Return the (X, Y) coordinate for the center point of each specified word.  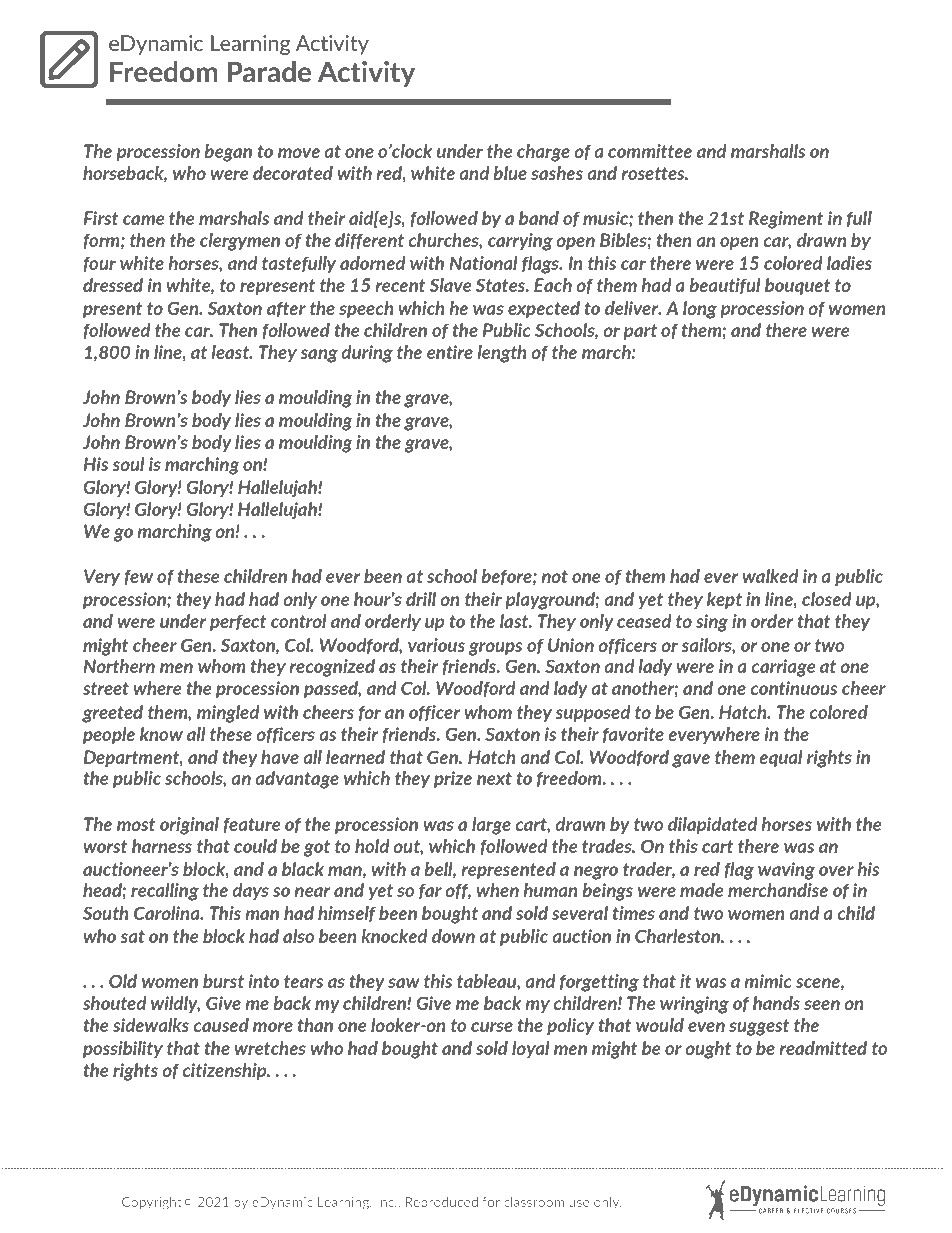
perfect (238, 622)
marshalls (768, 151)
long (700, 310)
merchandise (778, 890)
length (501, 354)
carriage (783, 668)
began (228, 153)
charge (543, 153)
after (286, 309)
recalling (165, 892)
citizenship (225, 1071)
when (497, 890)
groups (495, 649)
